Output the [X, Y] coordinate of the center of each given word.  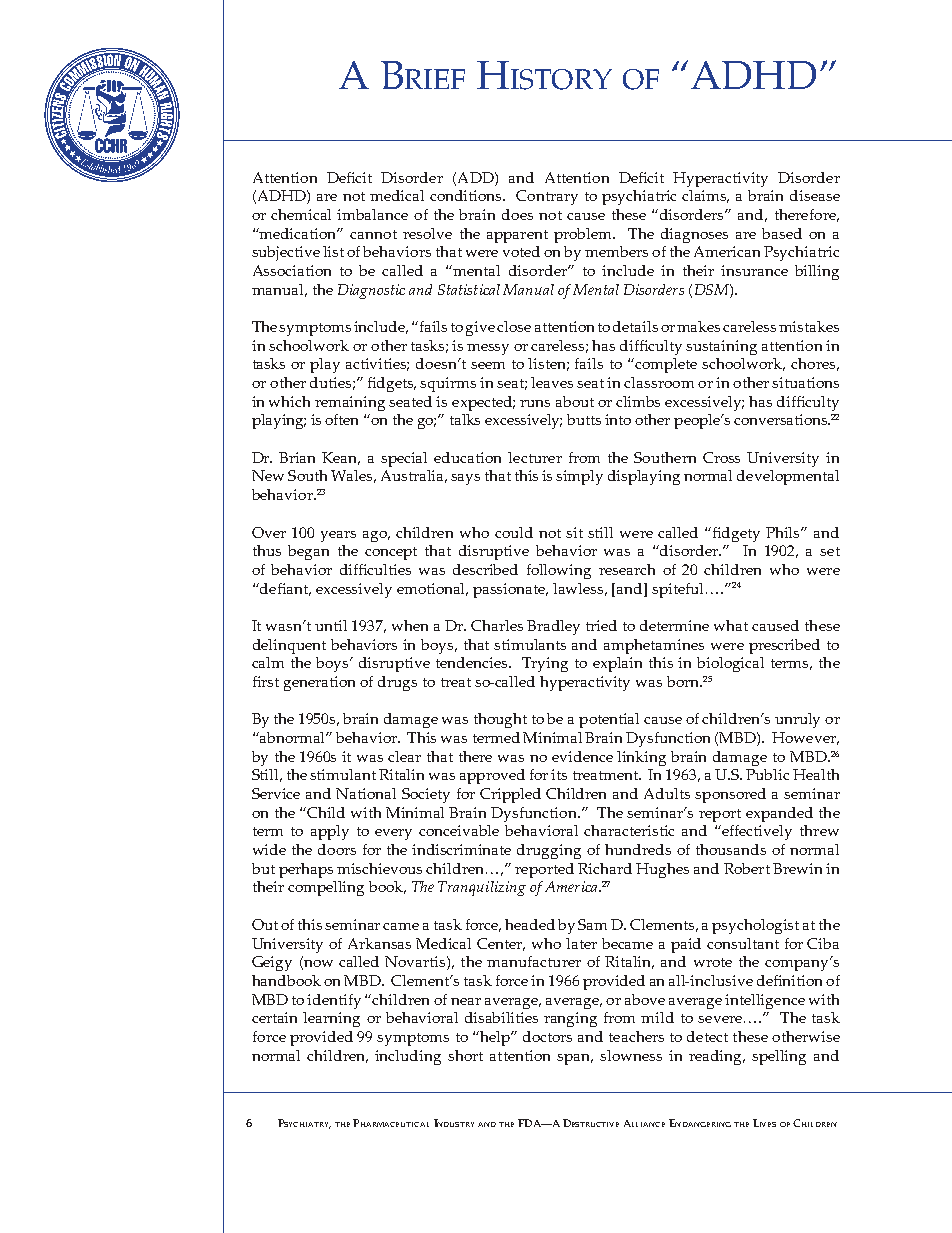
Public [767, 774]
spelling [779, 1057]
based [782, 233]
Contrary [547, 197]
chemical [301, 214]
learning [331, 1019]
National [366, 793]
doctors [547, 1036]
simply [579, 477]
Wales [353, 476]
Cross [721, 457]
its [559, 774]
